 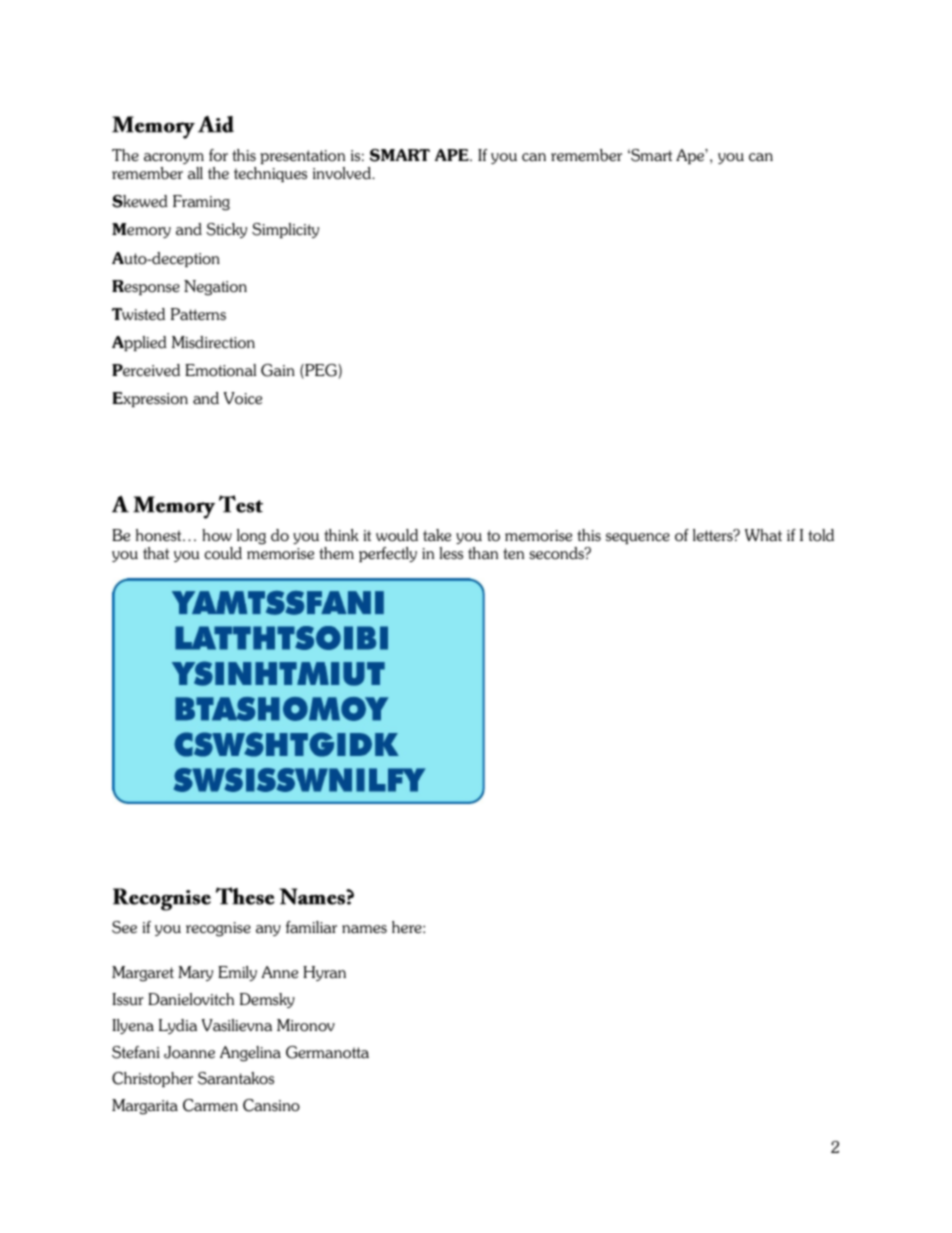 I want to click on What, so click(x=763, y=535).
